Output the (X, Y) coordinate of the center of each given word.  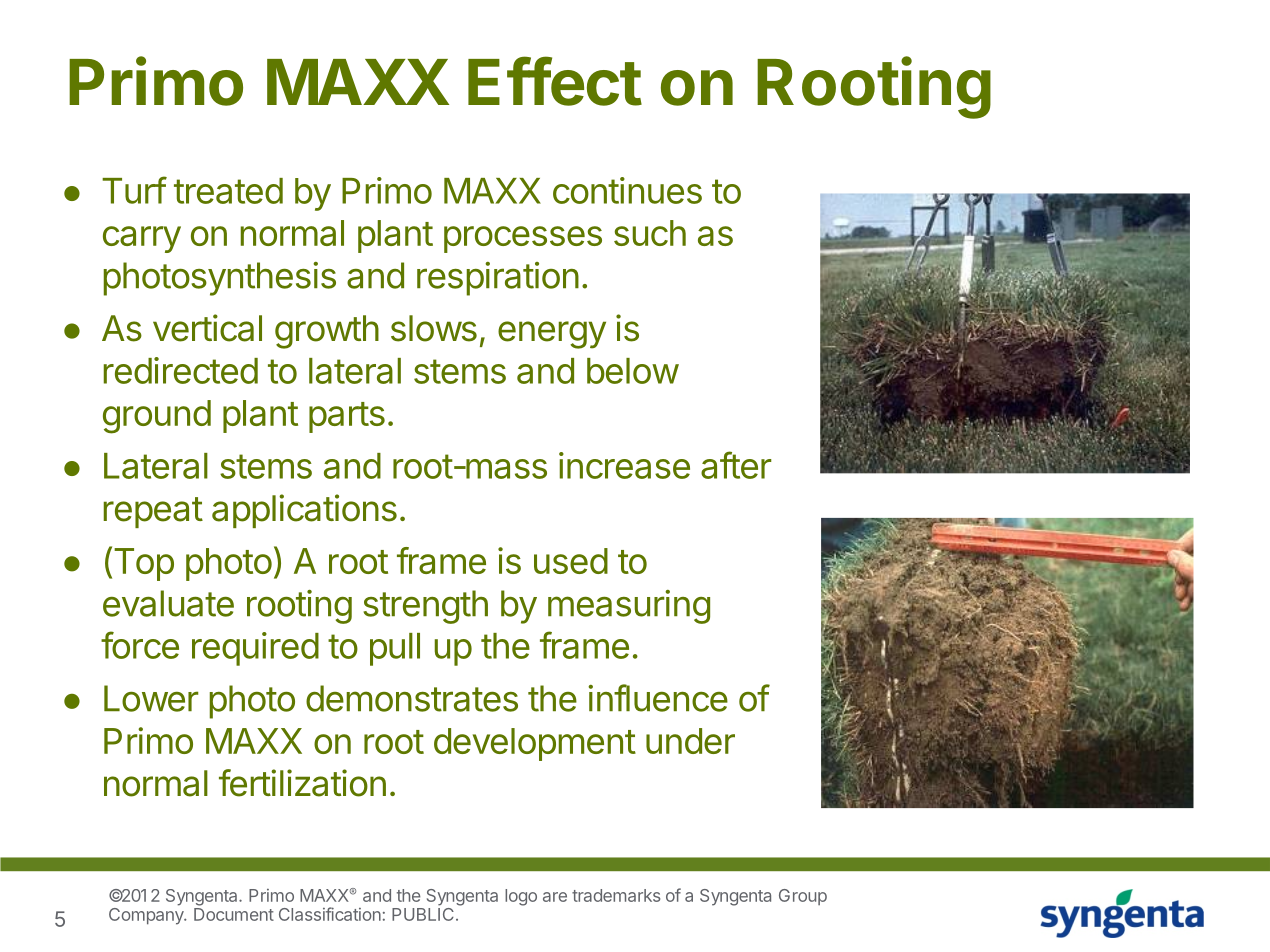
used (571, 561)
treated (228, 191)
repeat (153, 512)
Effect (555, 81)
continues (627, 190)
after (736, 465)
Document (234, 914)
